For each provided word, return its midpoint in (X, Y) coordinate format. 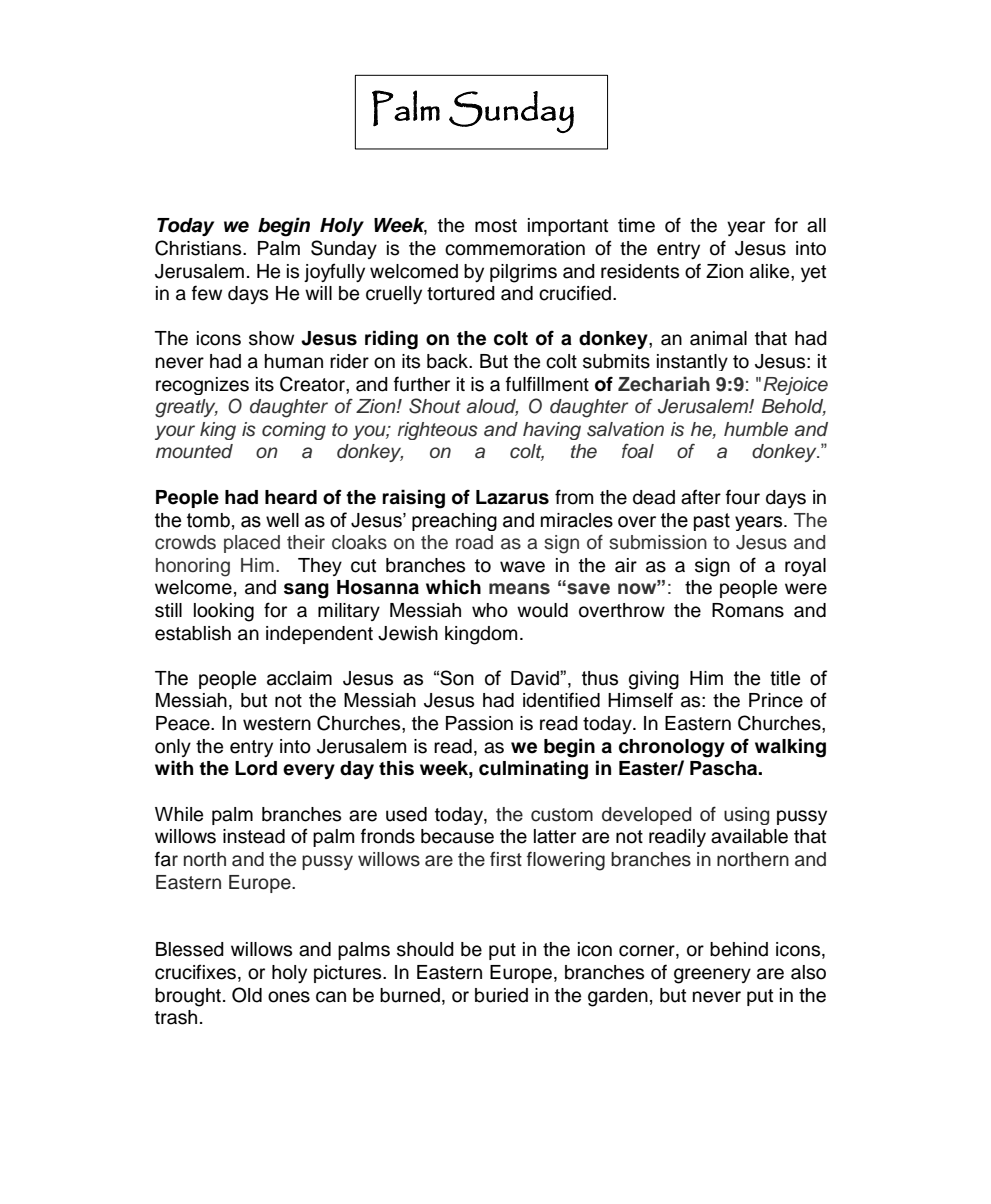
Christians (199, 248)
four (743, 497)
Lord (256, 768)
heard (291, 497)
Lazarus (512, 497)
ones (289, 997)
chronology (672, 748)
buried (501, 995)
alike (771, 271)
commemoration (515, 248)
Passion (479, 723)
